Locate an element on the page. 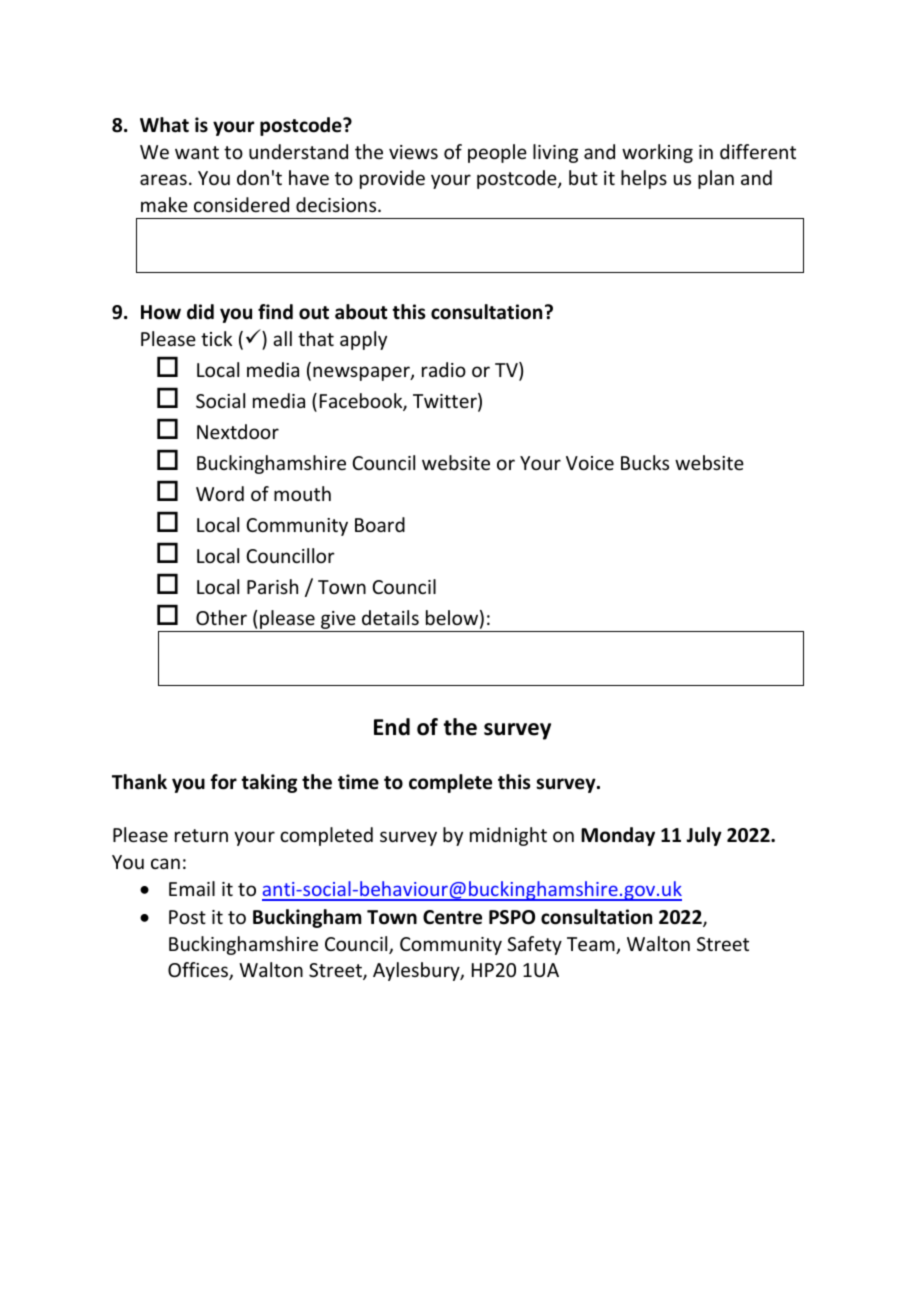  Board is located at coordinates (380, 524).
